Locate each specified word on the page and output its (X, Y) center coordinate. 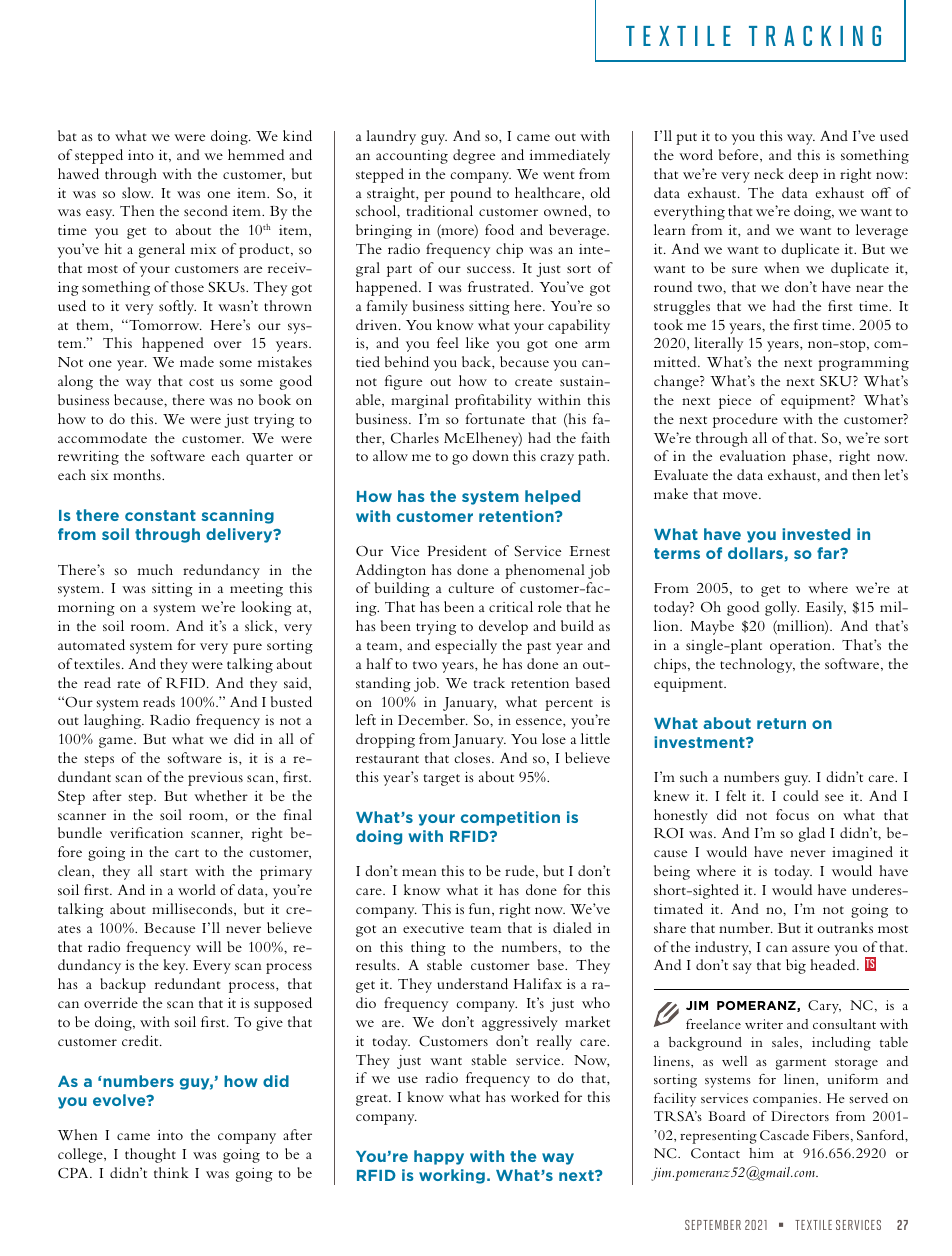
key (175, 966)
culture (471, 587)
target (442, 780)
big (796, 966)
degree (474, 156)
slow (137, 192)
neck (769, 173)
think (171, 1172)
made (197, 361)
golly (782, 608)
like (477, 342)
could (801, 795)
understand (472, 983)
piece (735, 402)
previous (215, 779)
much (155, 569)
